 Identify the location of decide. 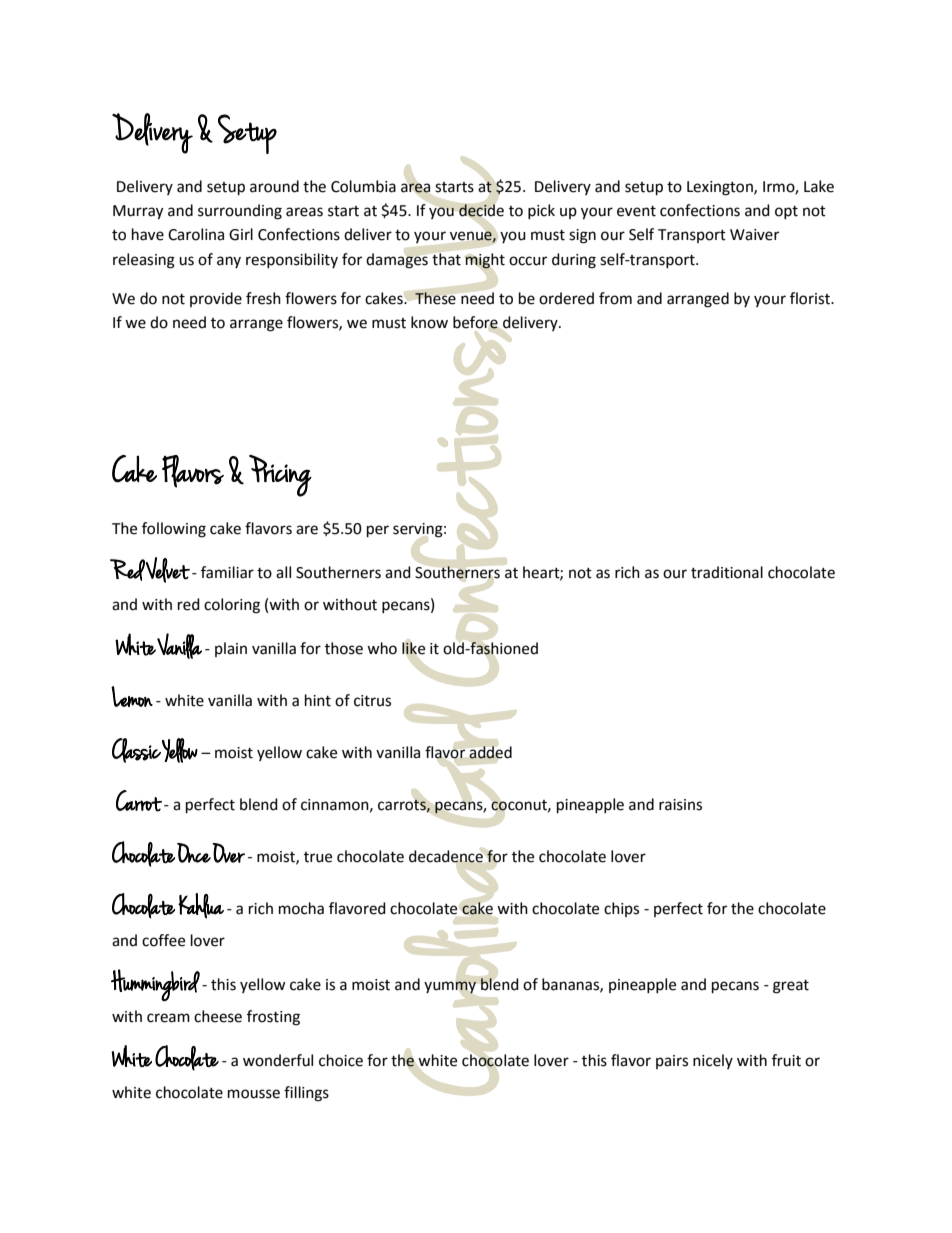
(481, 210).
